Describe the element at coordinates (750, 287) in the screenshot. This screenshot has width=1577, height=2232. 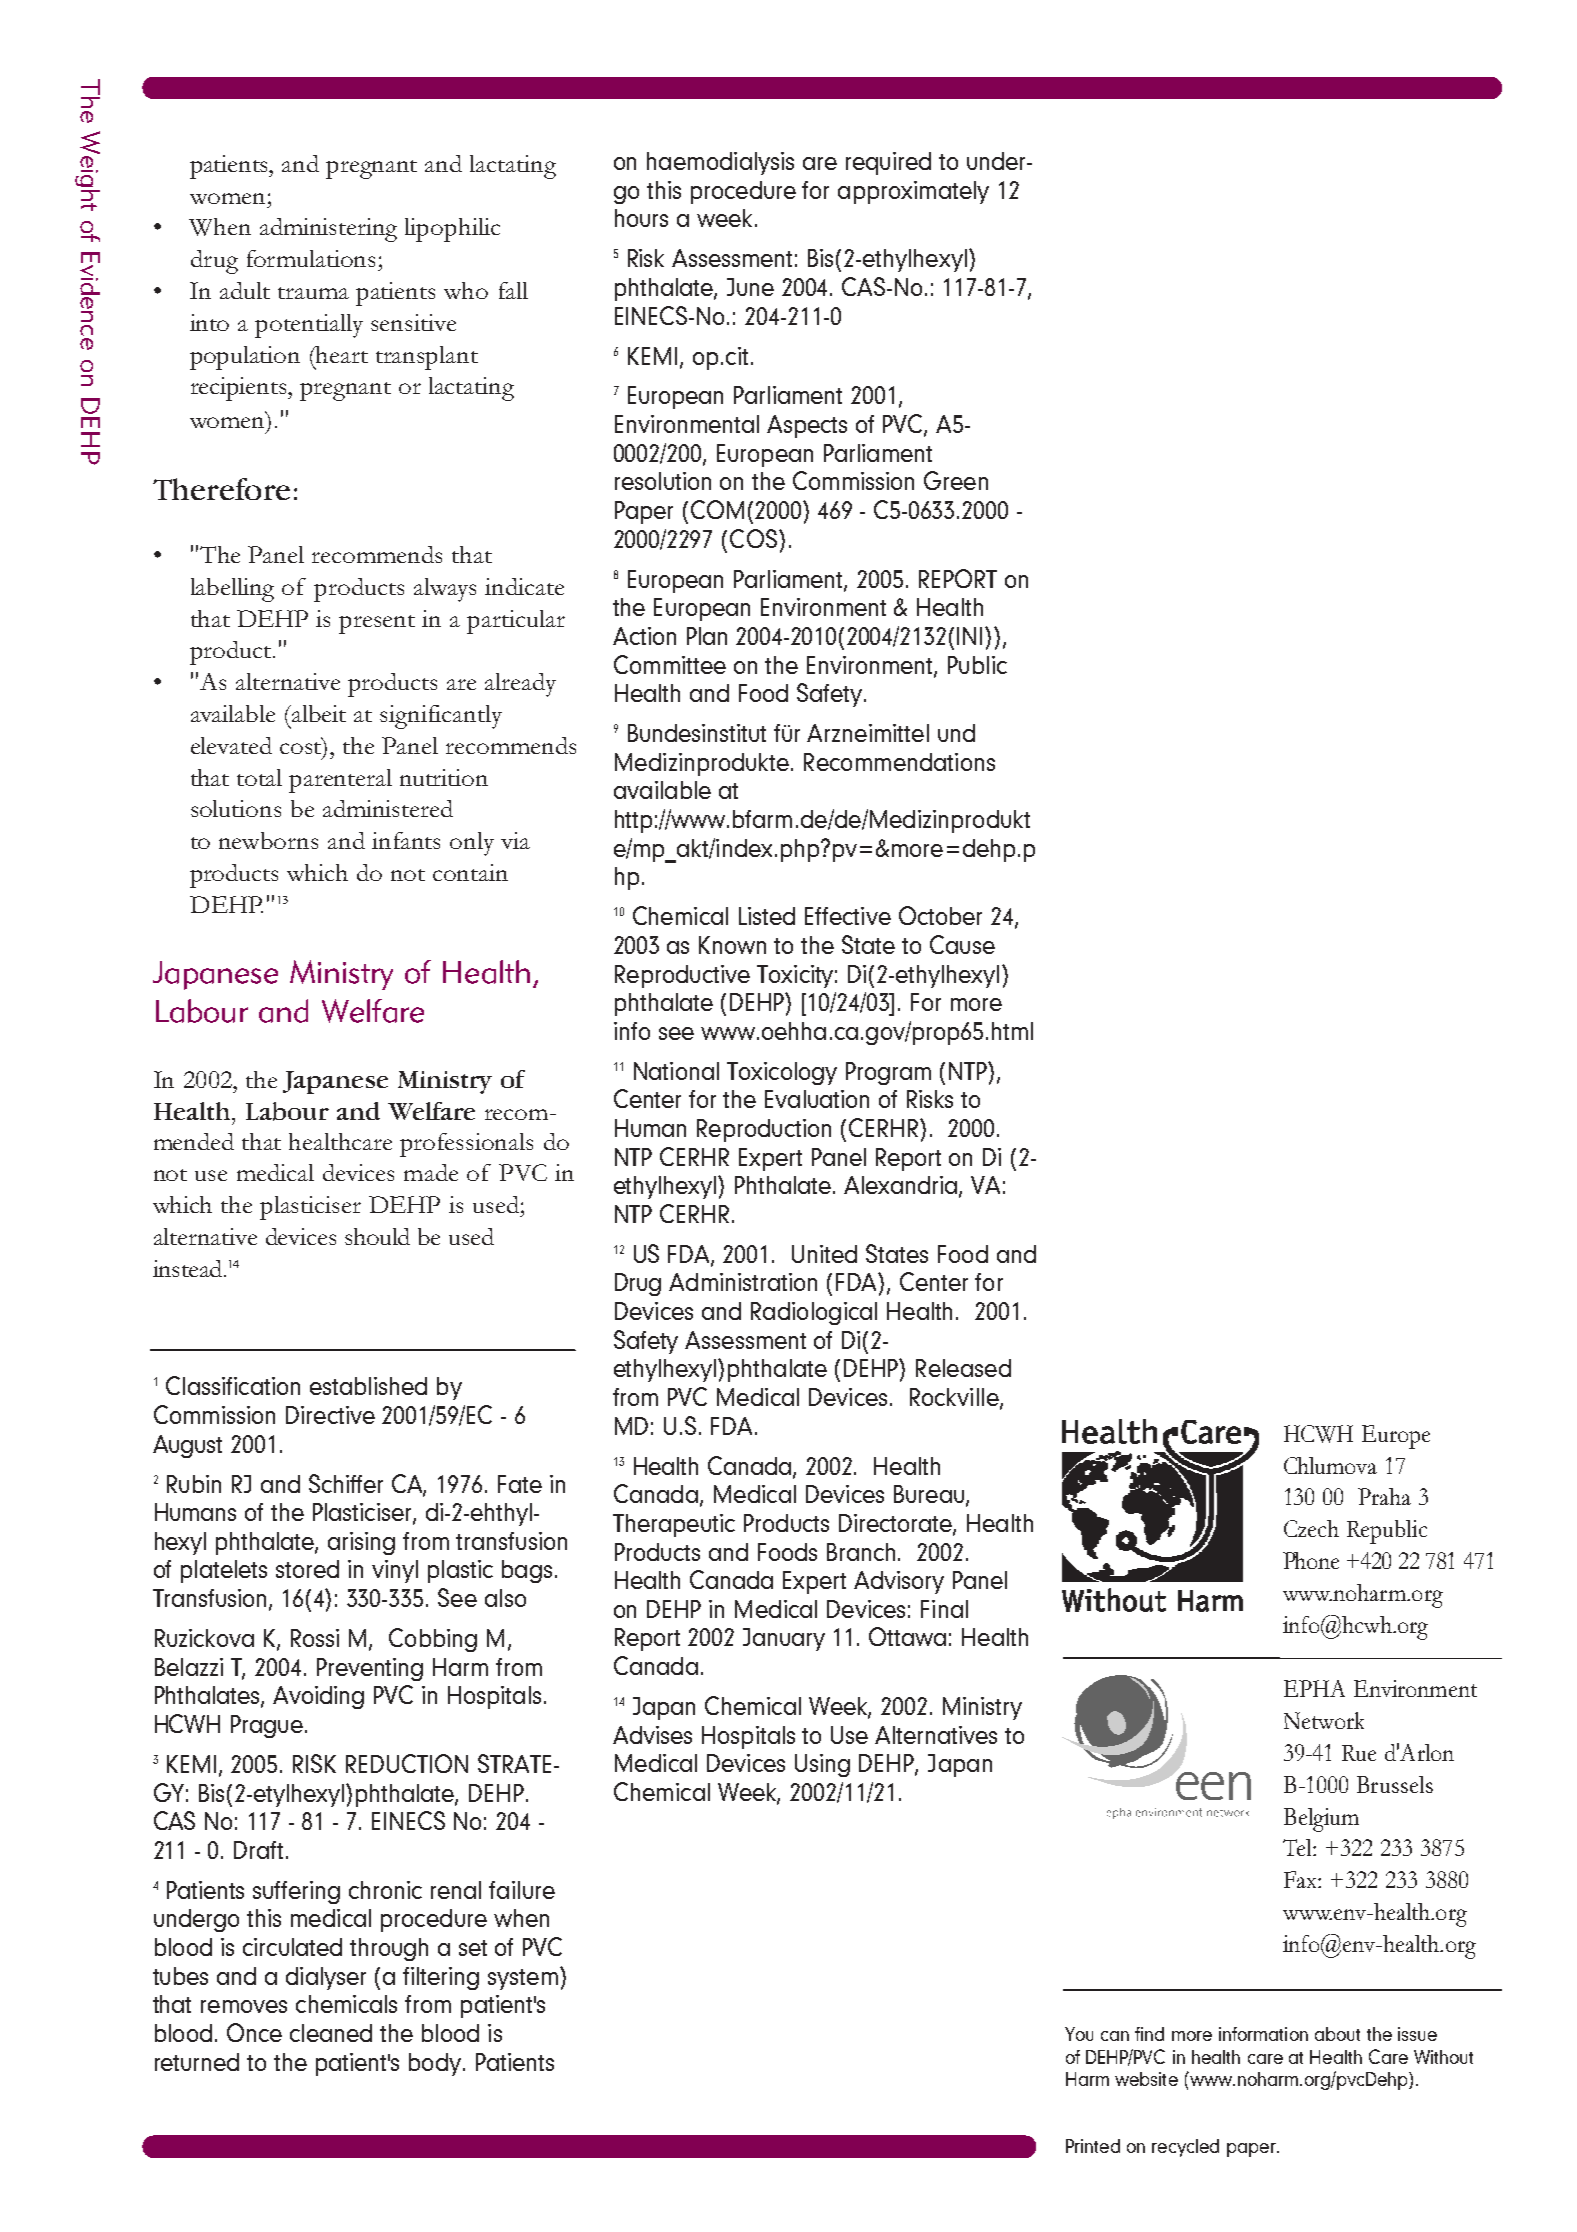
I see `June` at that location.
